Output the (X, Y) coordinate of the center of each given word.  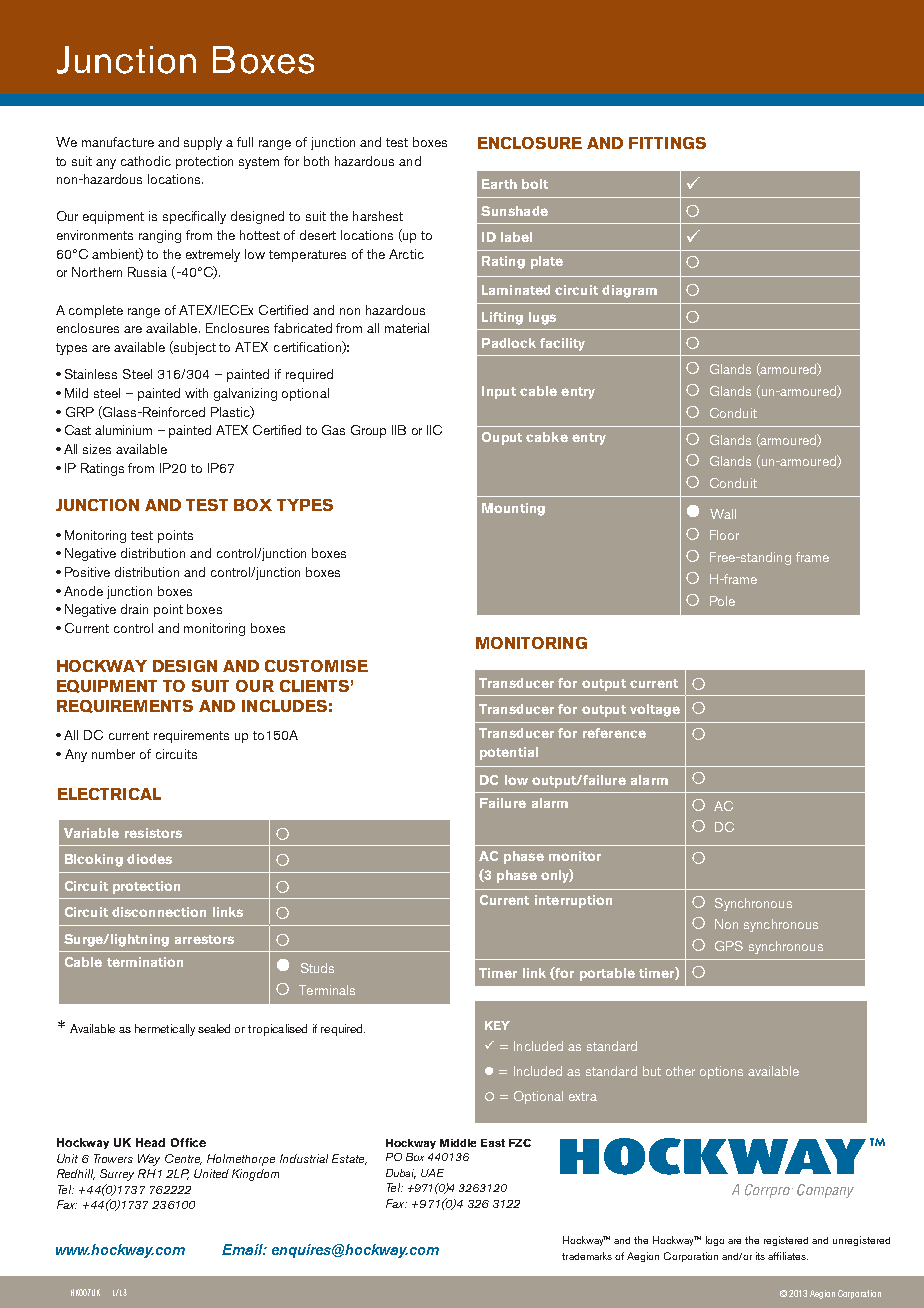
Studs (317, 968)
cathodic (146, 161)
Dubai (401, 1174)
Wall (723, 514)
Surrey (117, 1175)
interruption (573, 901)
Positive (87, 572)
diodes (149, 859)
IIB (399, 430)
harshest (378, 216)
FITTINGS (667, 143)
